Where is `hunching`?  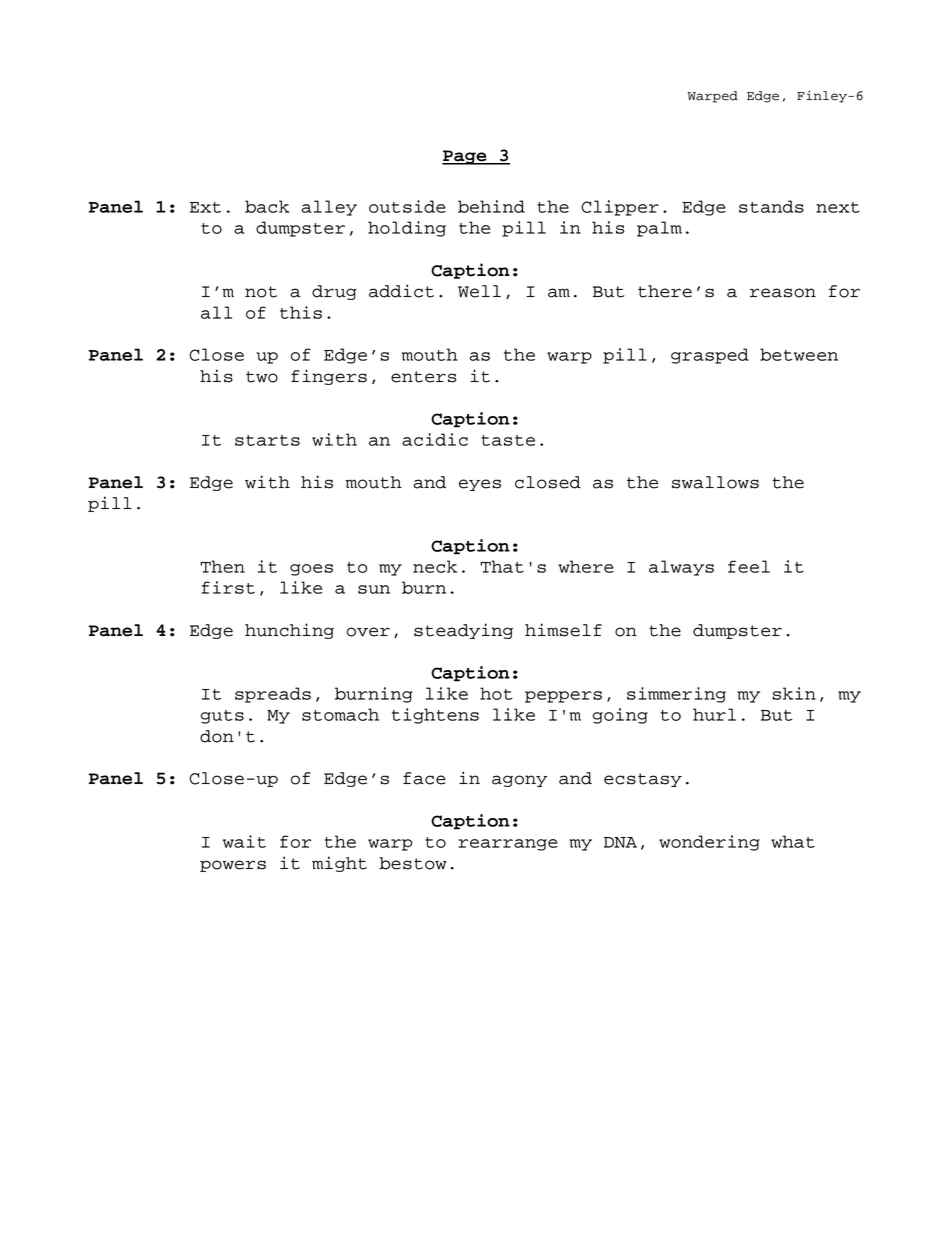
hunching is located at coordinates (289, 631).
